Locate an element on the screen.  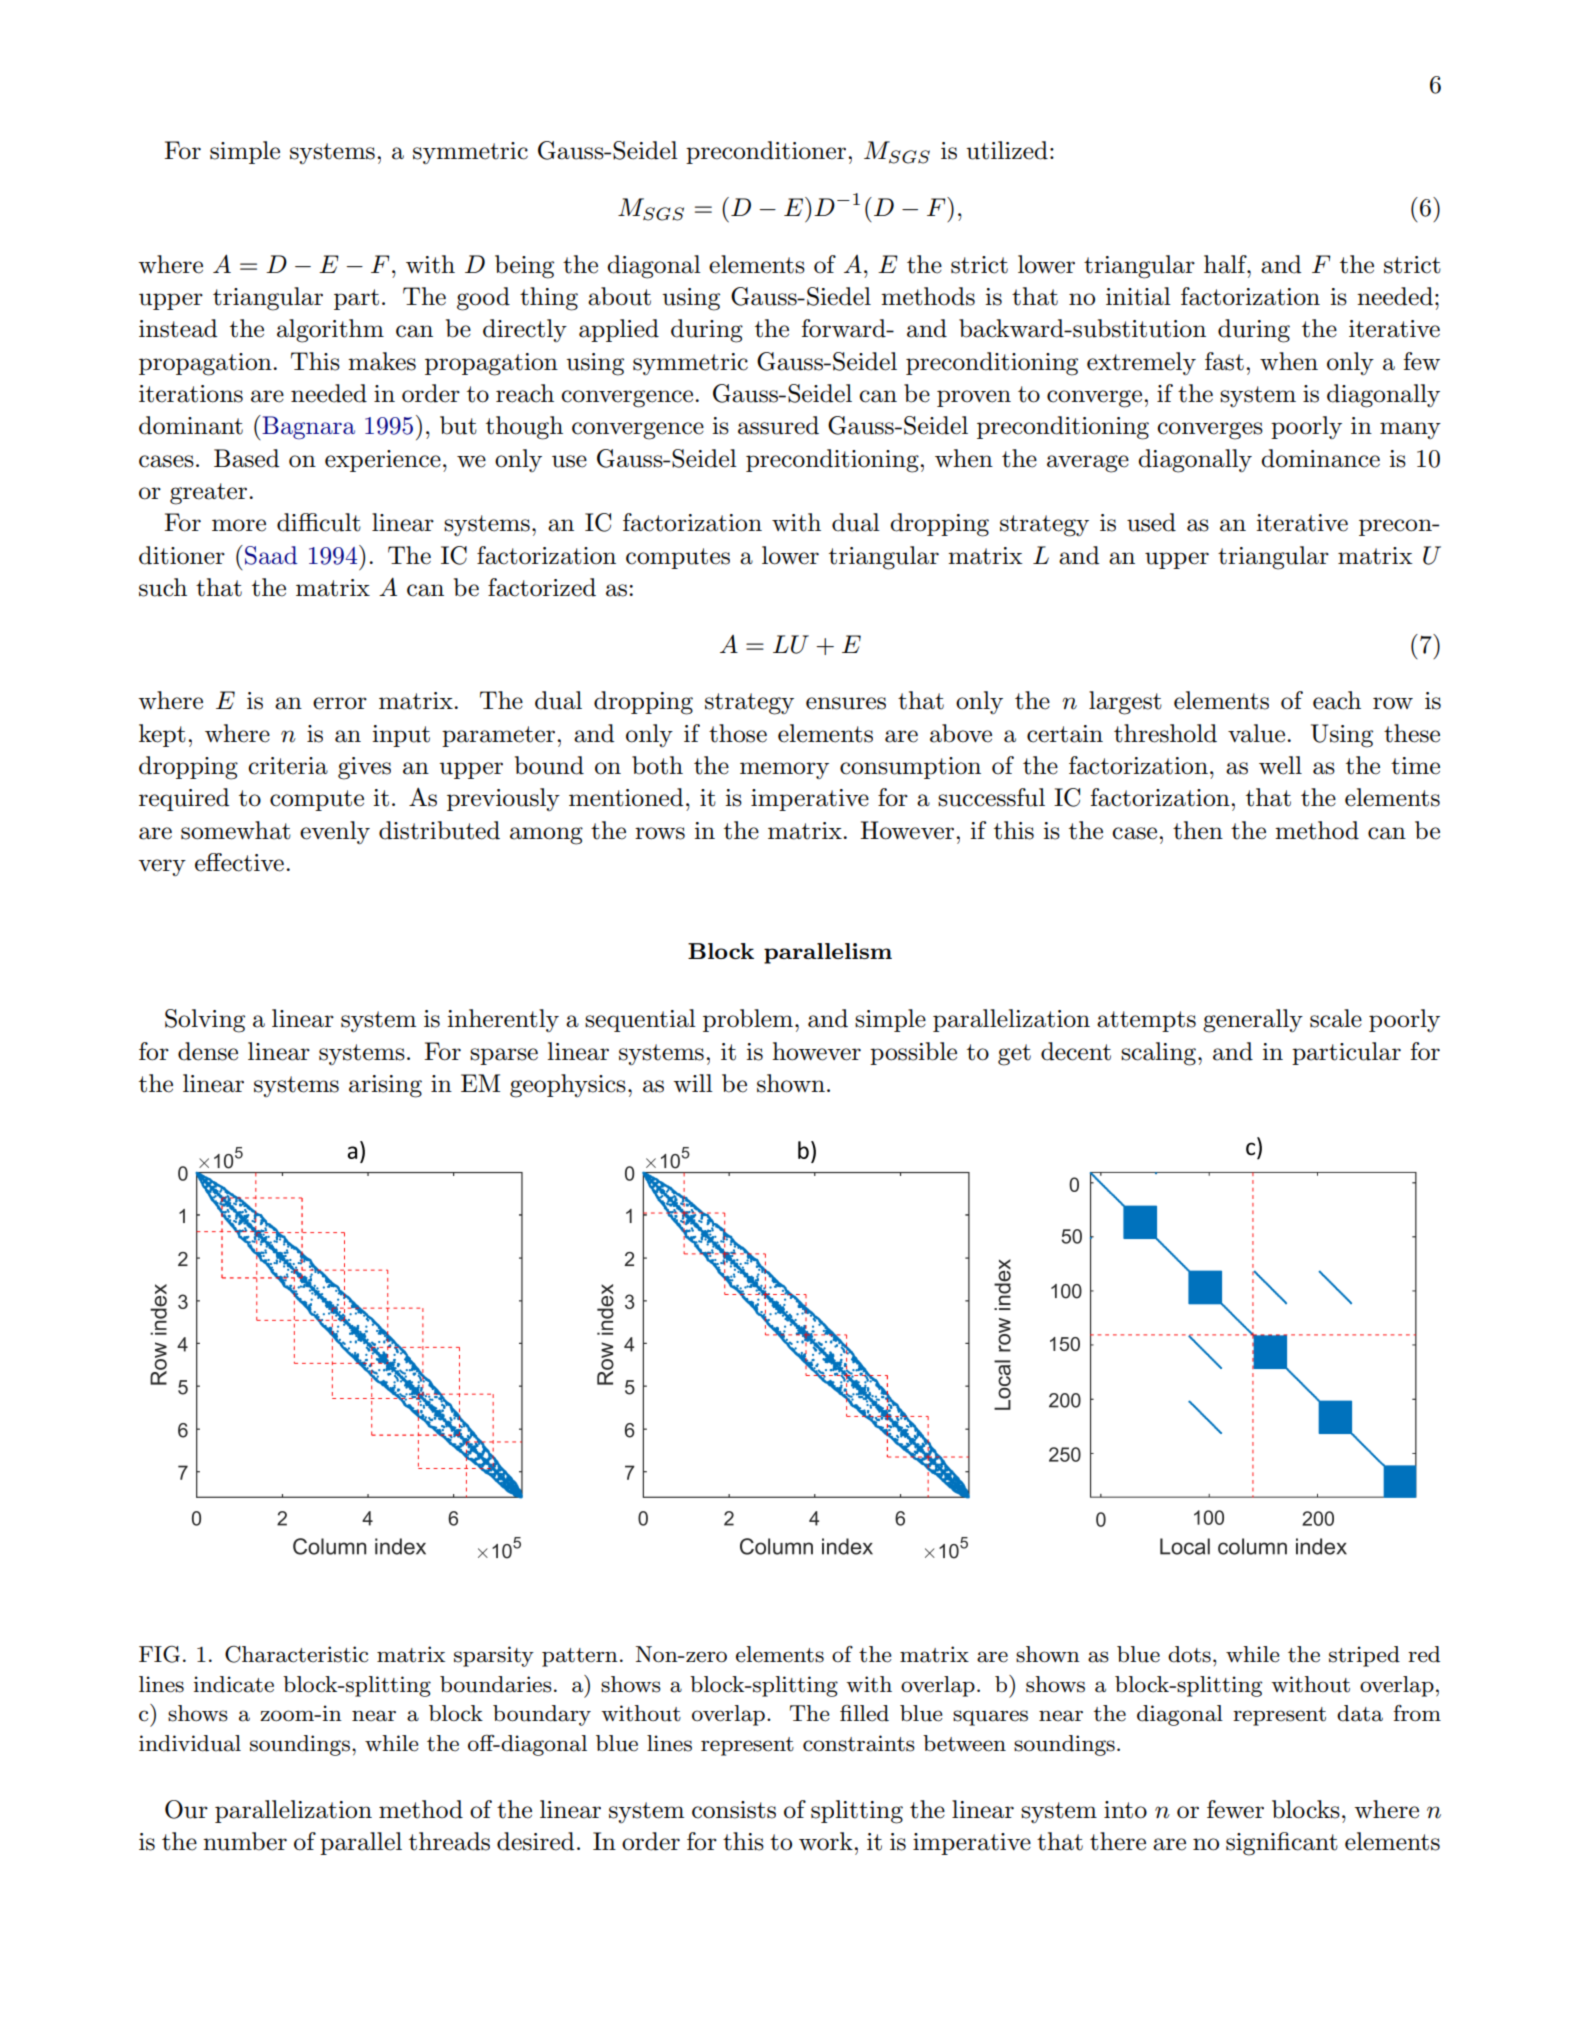
those is located at coordinates (738, 733).
